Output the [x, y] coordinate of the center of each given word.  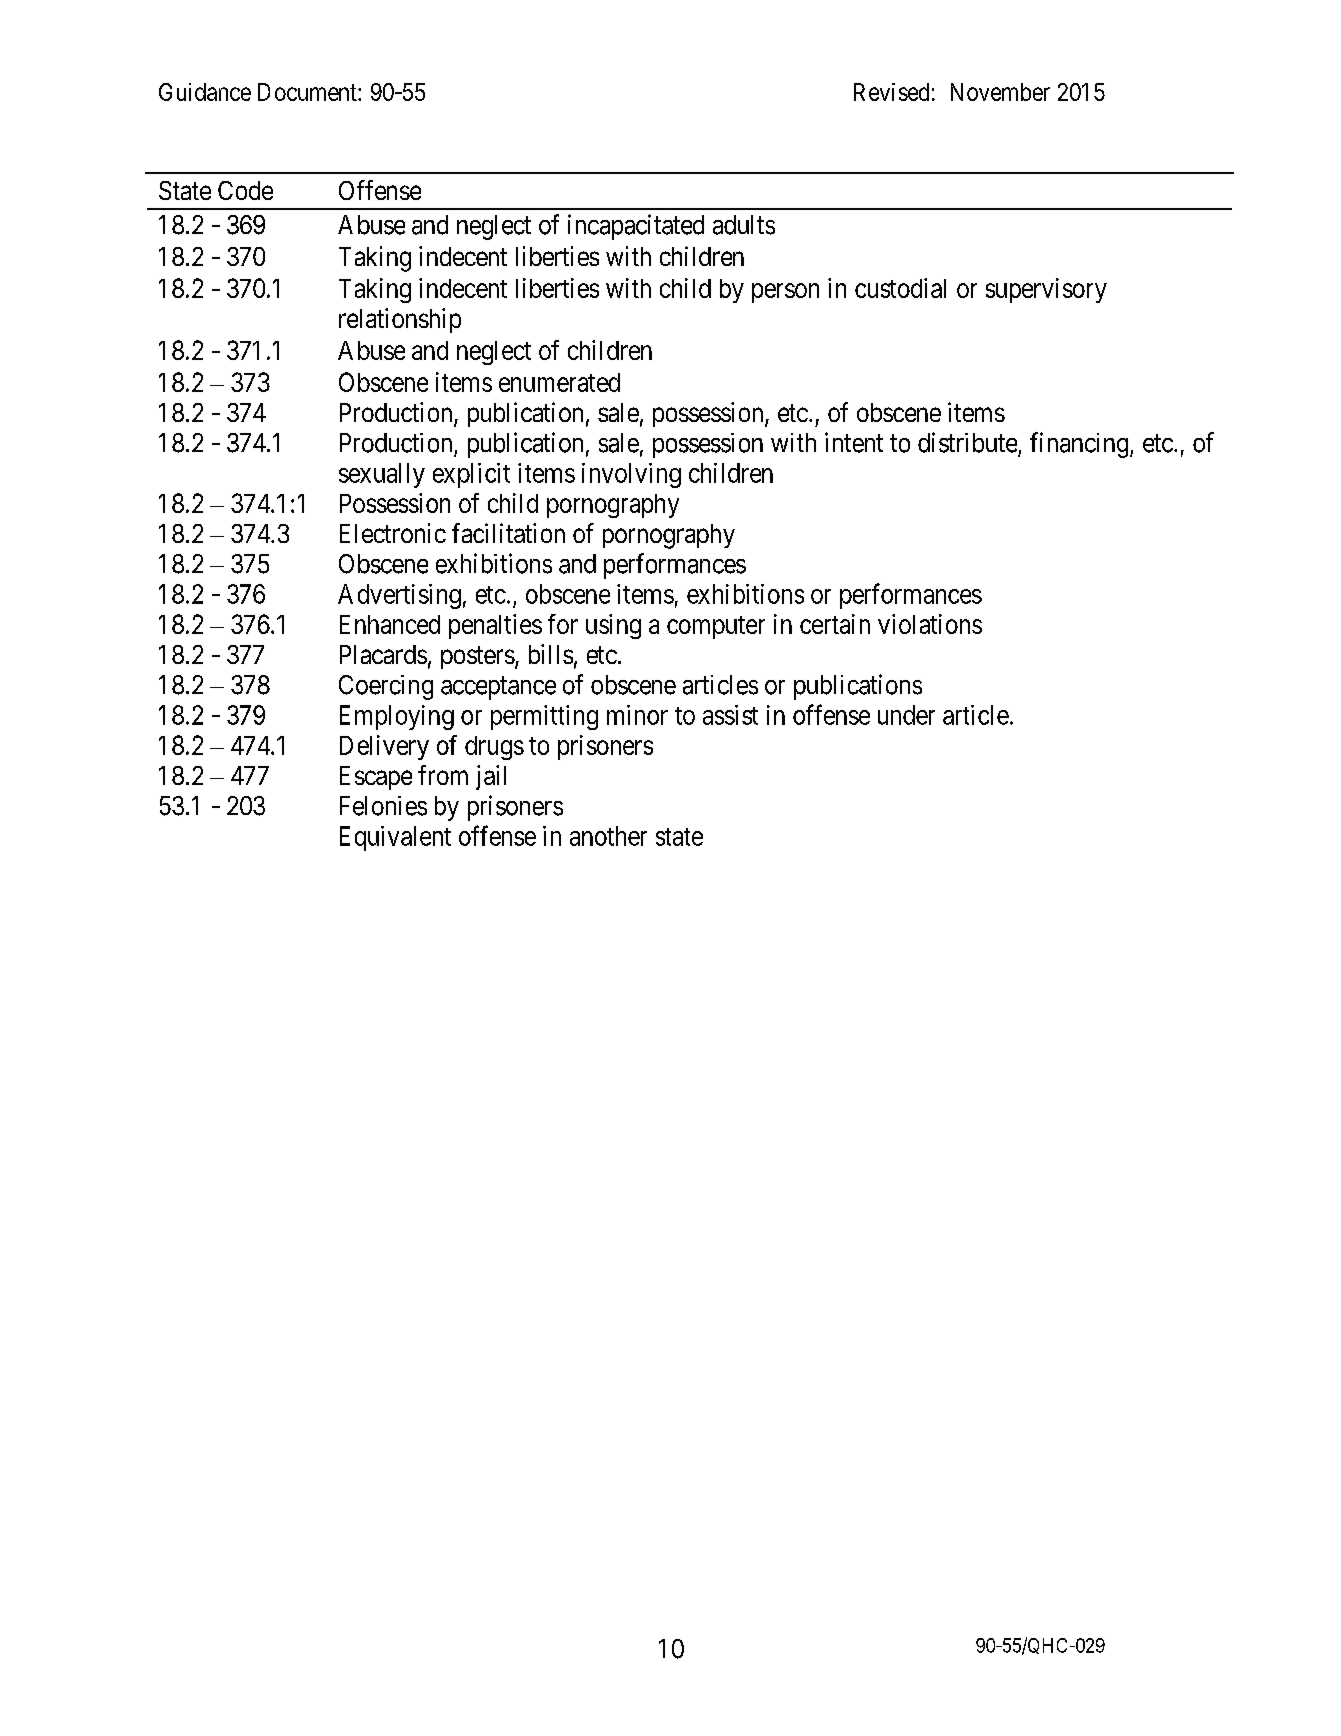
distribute [967, 442]
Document [308, 92]
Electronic [393, 533]
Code [245, 190]
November [1000, 92]
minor [637, 715]
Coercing [386, 687]
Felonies [383, 806]
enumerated [559, 382]
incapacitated [636, 227]
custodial [900, 288]
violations [930, 624]
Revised [891, 92]
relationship [400, 320]
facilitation [508, 533]
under [906, 715]
